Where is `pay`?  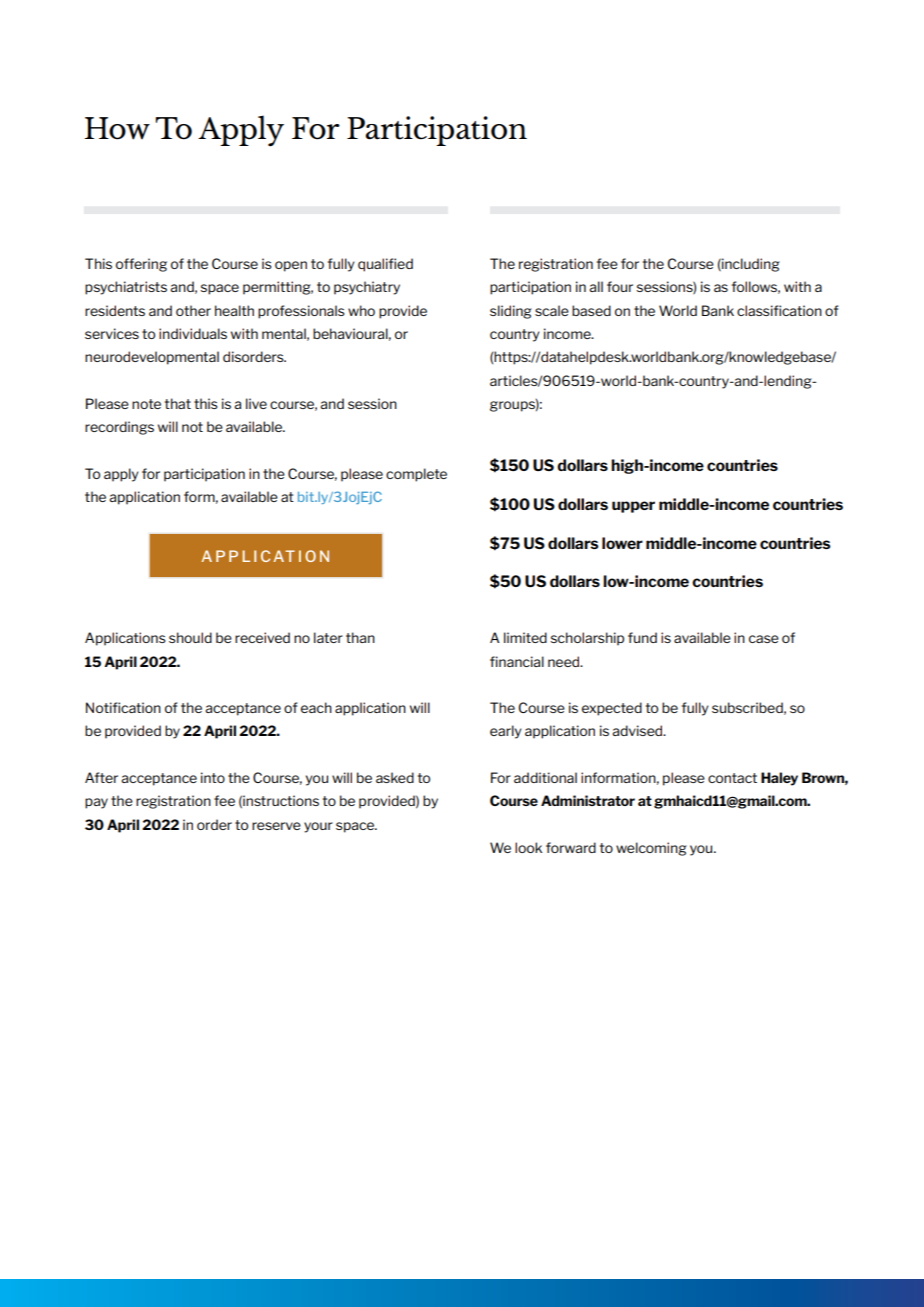 pay is located at coordinates (96, 803).
